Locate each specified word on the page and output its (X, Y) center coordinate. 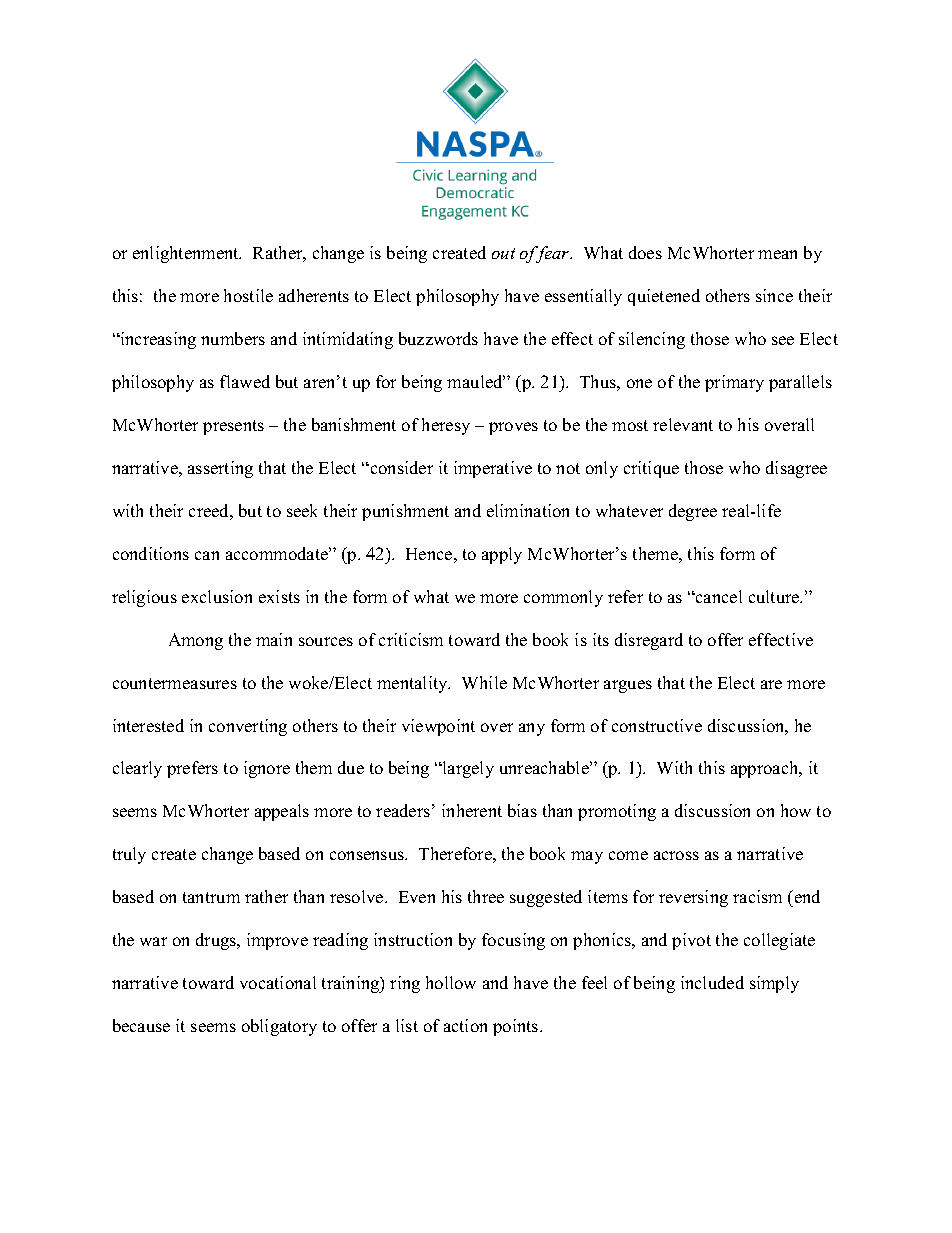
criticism (411, 639)
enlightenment (187, 254)
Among (196, 641)
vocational (278, 982)
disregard (649, 641)
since (774, 295)
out (503, 253)
